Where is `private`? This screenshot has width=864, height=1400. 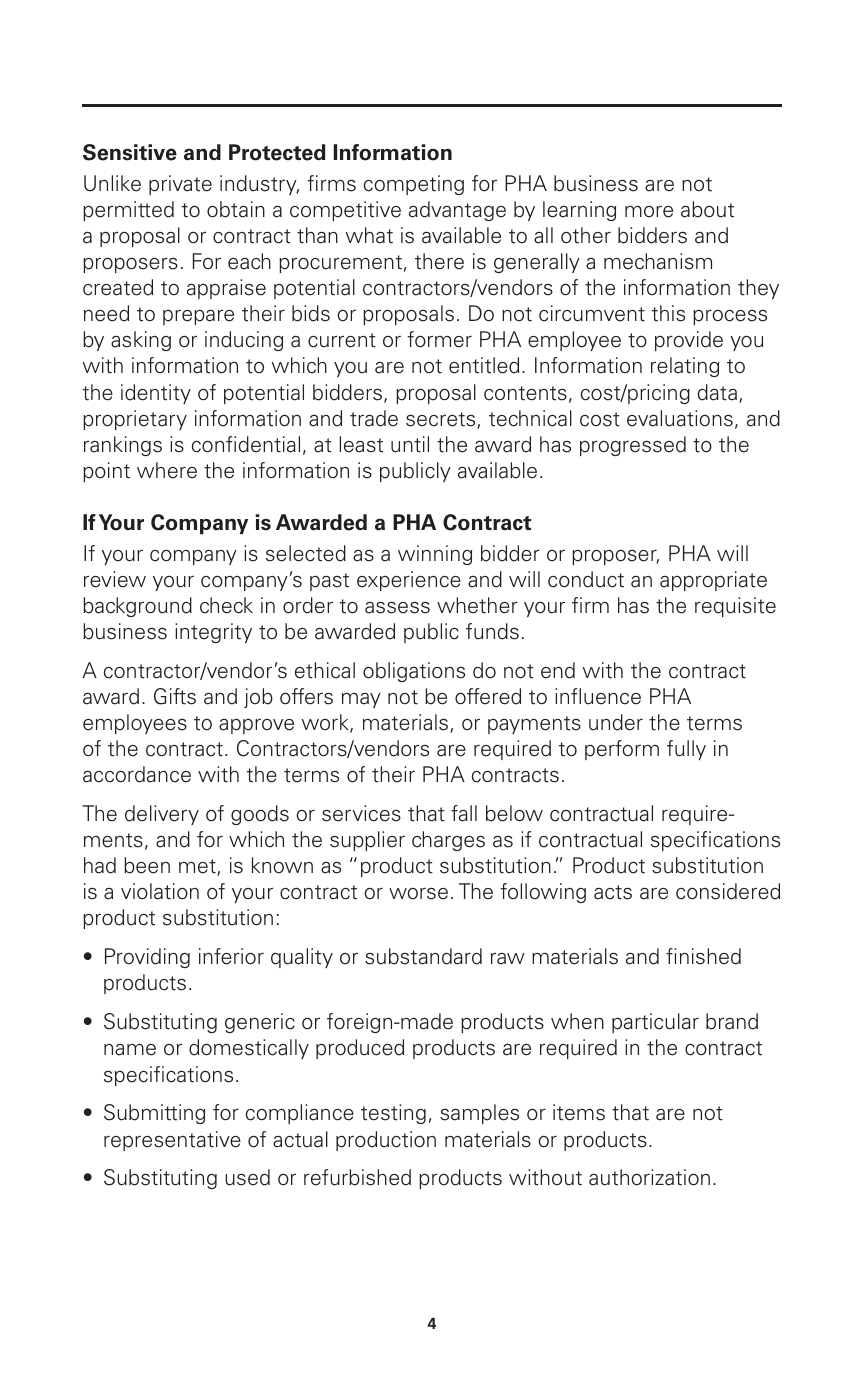 private is located at coordinates (180, 185).
